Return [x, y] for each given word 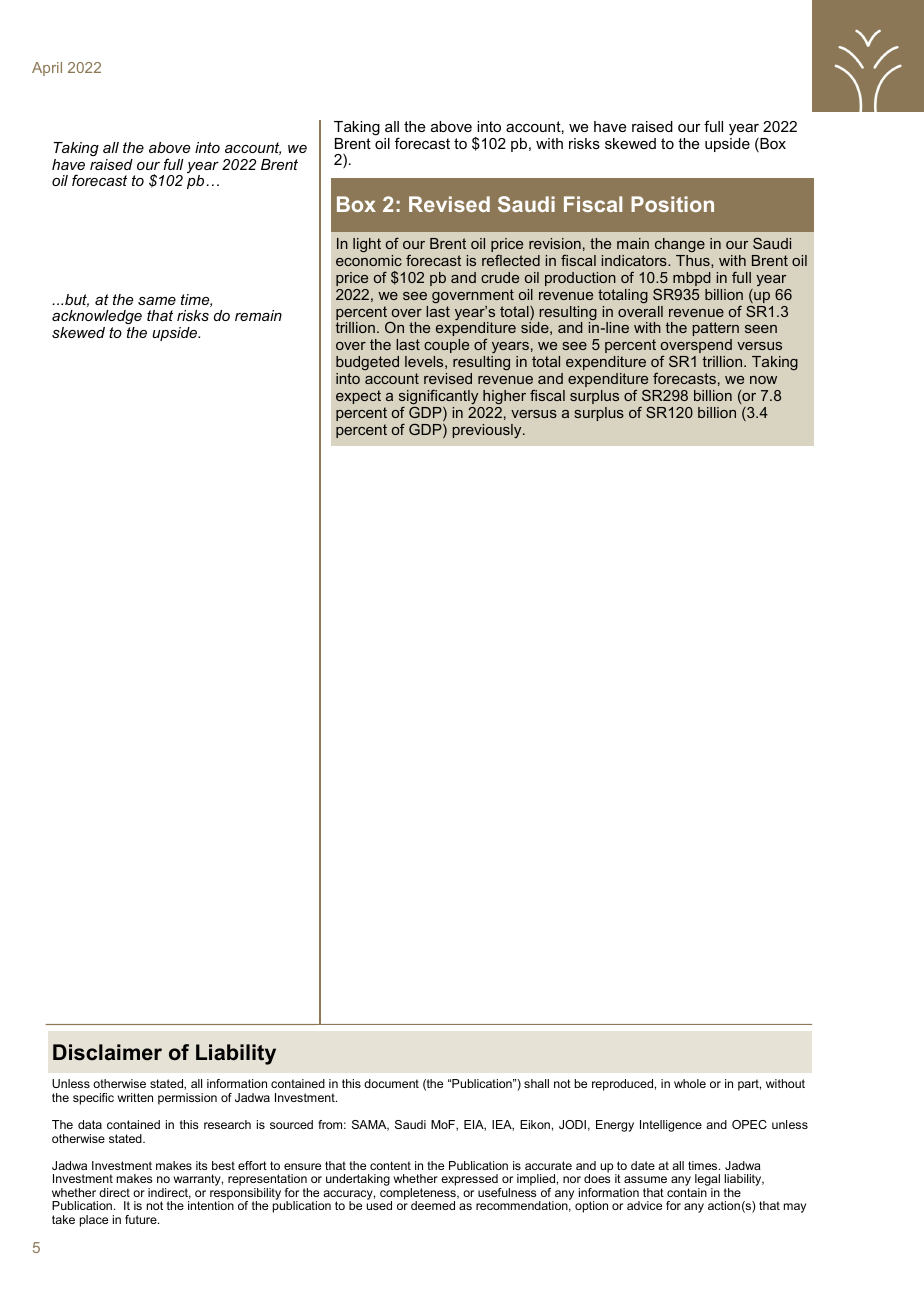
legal [707, 1181]
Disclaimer [107, 1052]
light [367, 245]
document [391, 1083]
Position [672, 204]
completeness [419, 1195]
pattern [715, 329]
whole [690, 1083]
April [47, 69]
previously [488, 431]
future [142, 1219]
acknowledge [97, 317]
